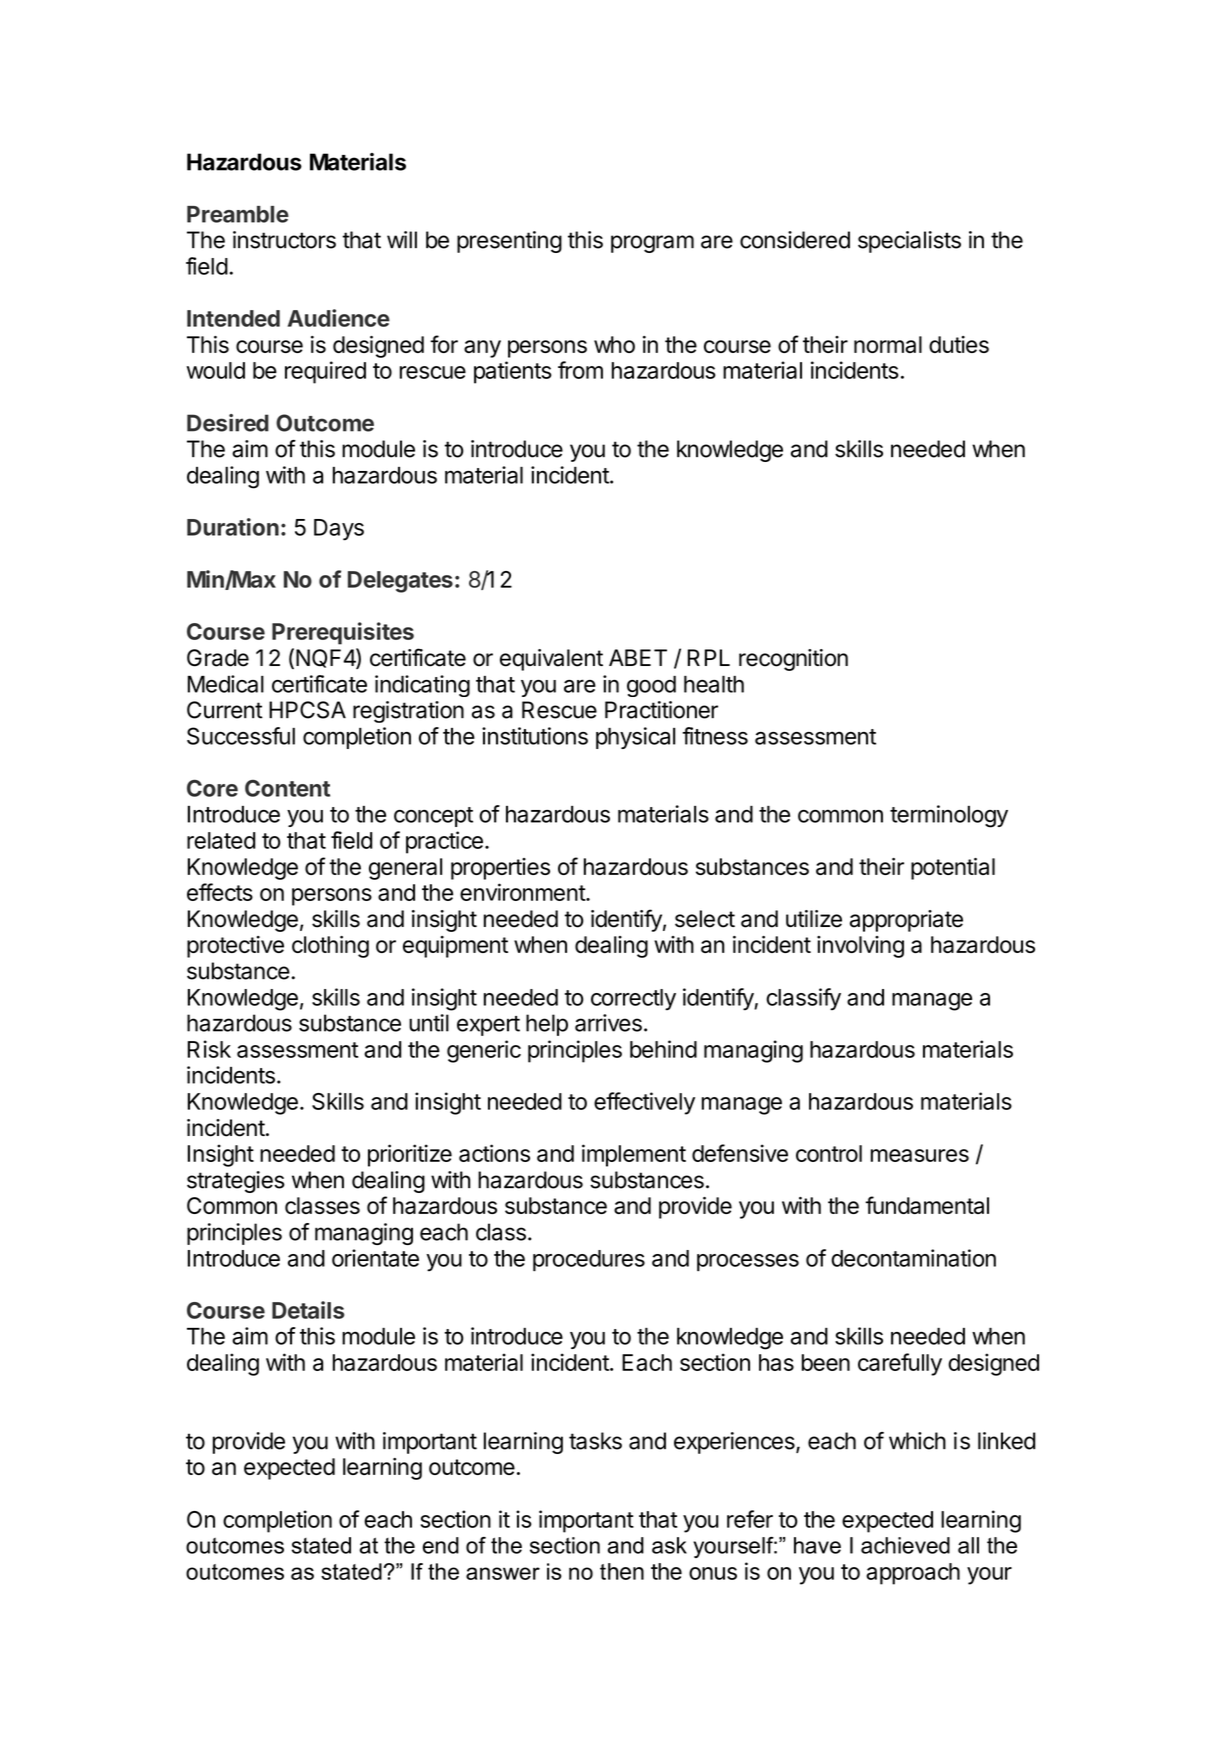  I want to click on environment, so click(523, 892).
